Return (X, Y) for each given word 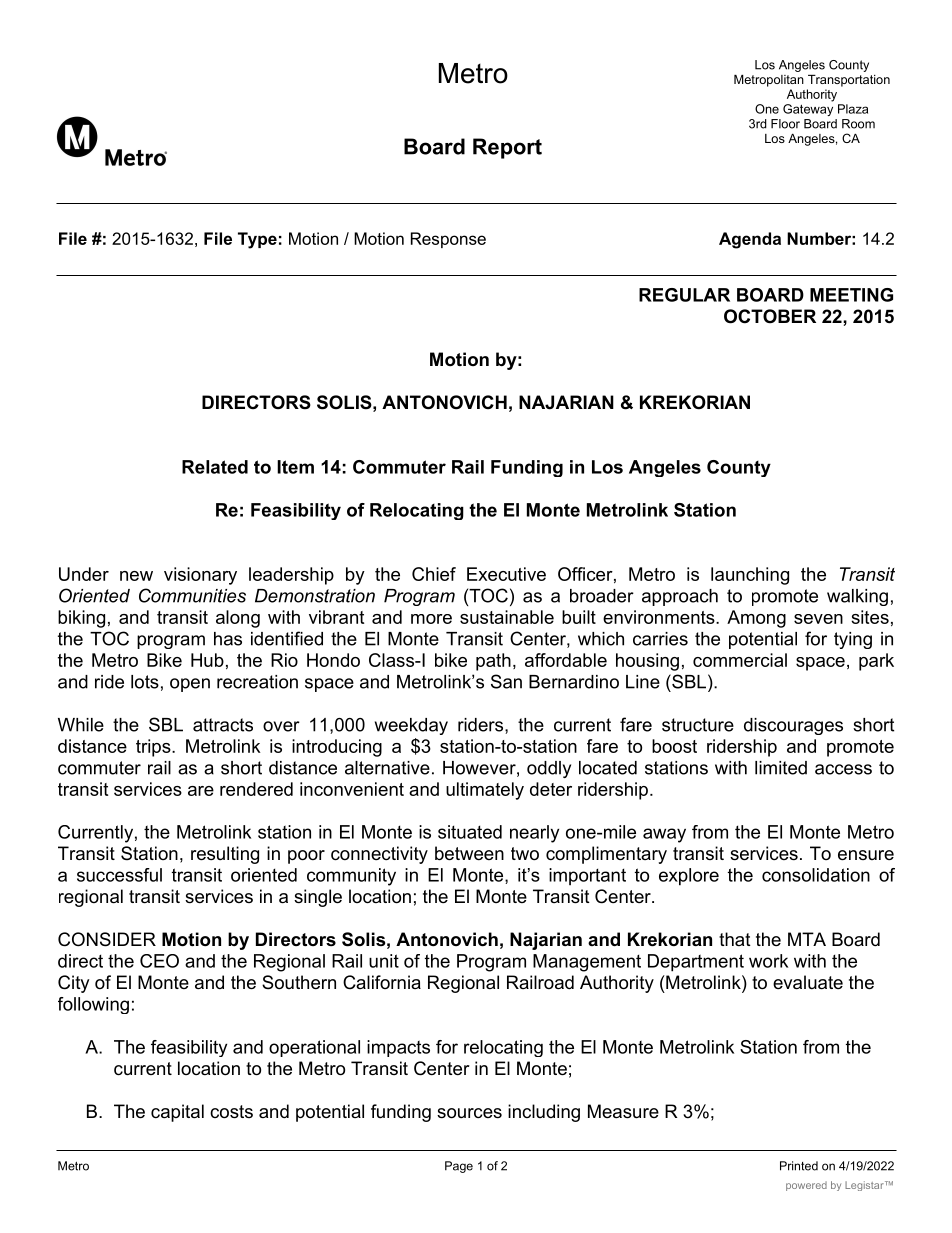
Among (756, 619)
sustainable (507, 617)
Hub (207, 660)
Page (459, 1167)
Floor (785, 124)
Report (507, 148)
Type (257, 240)
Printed (799, 1166)
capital (177, 1113)
